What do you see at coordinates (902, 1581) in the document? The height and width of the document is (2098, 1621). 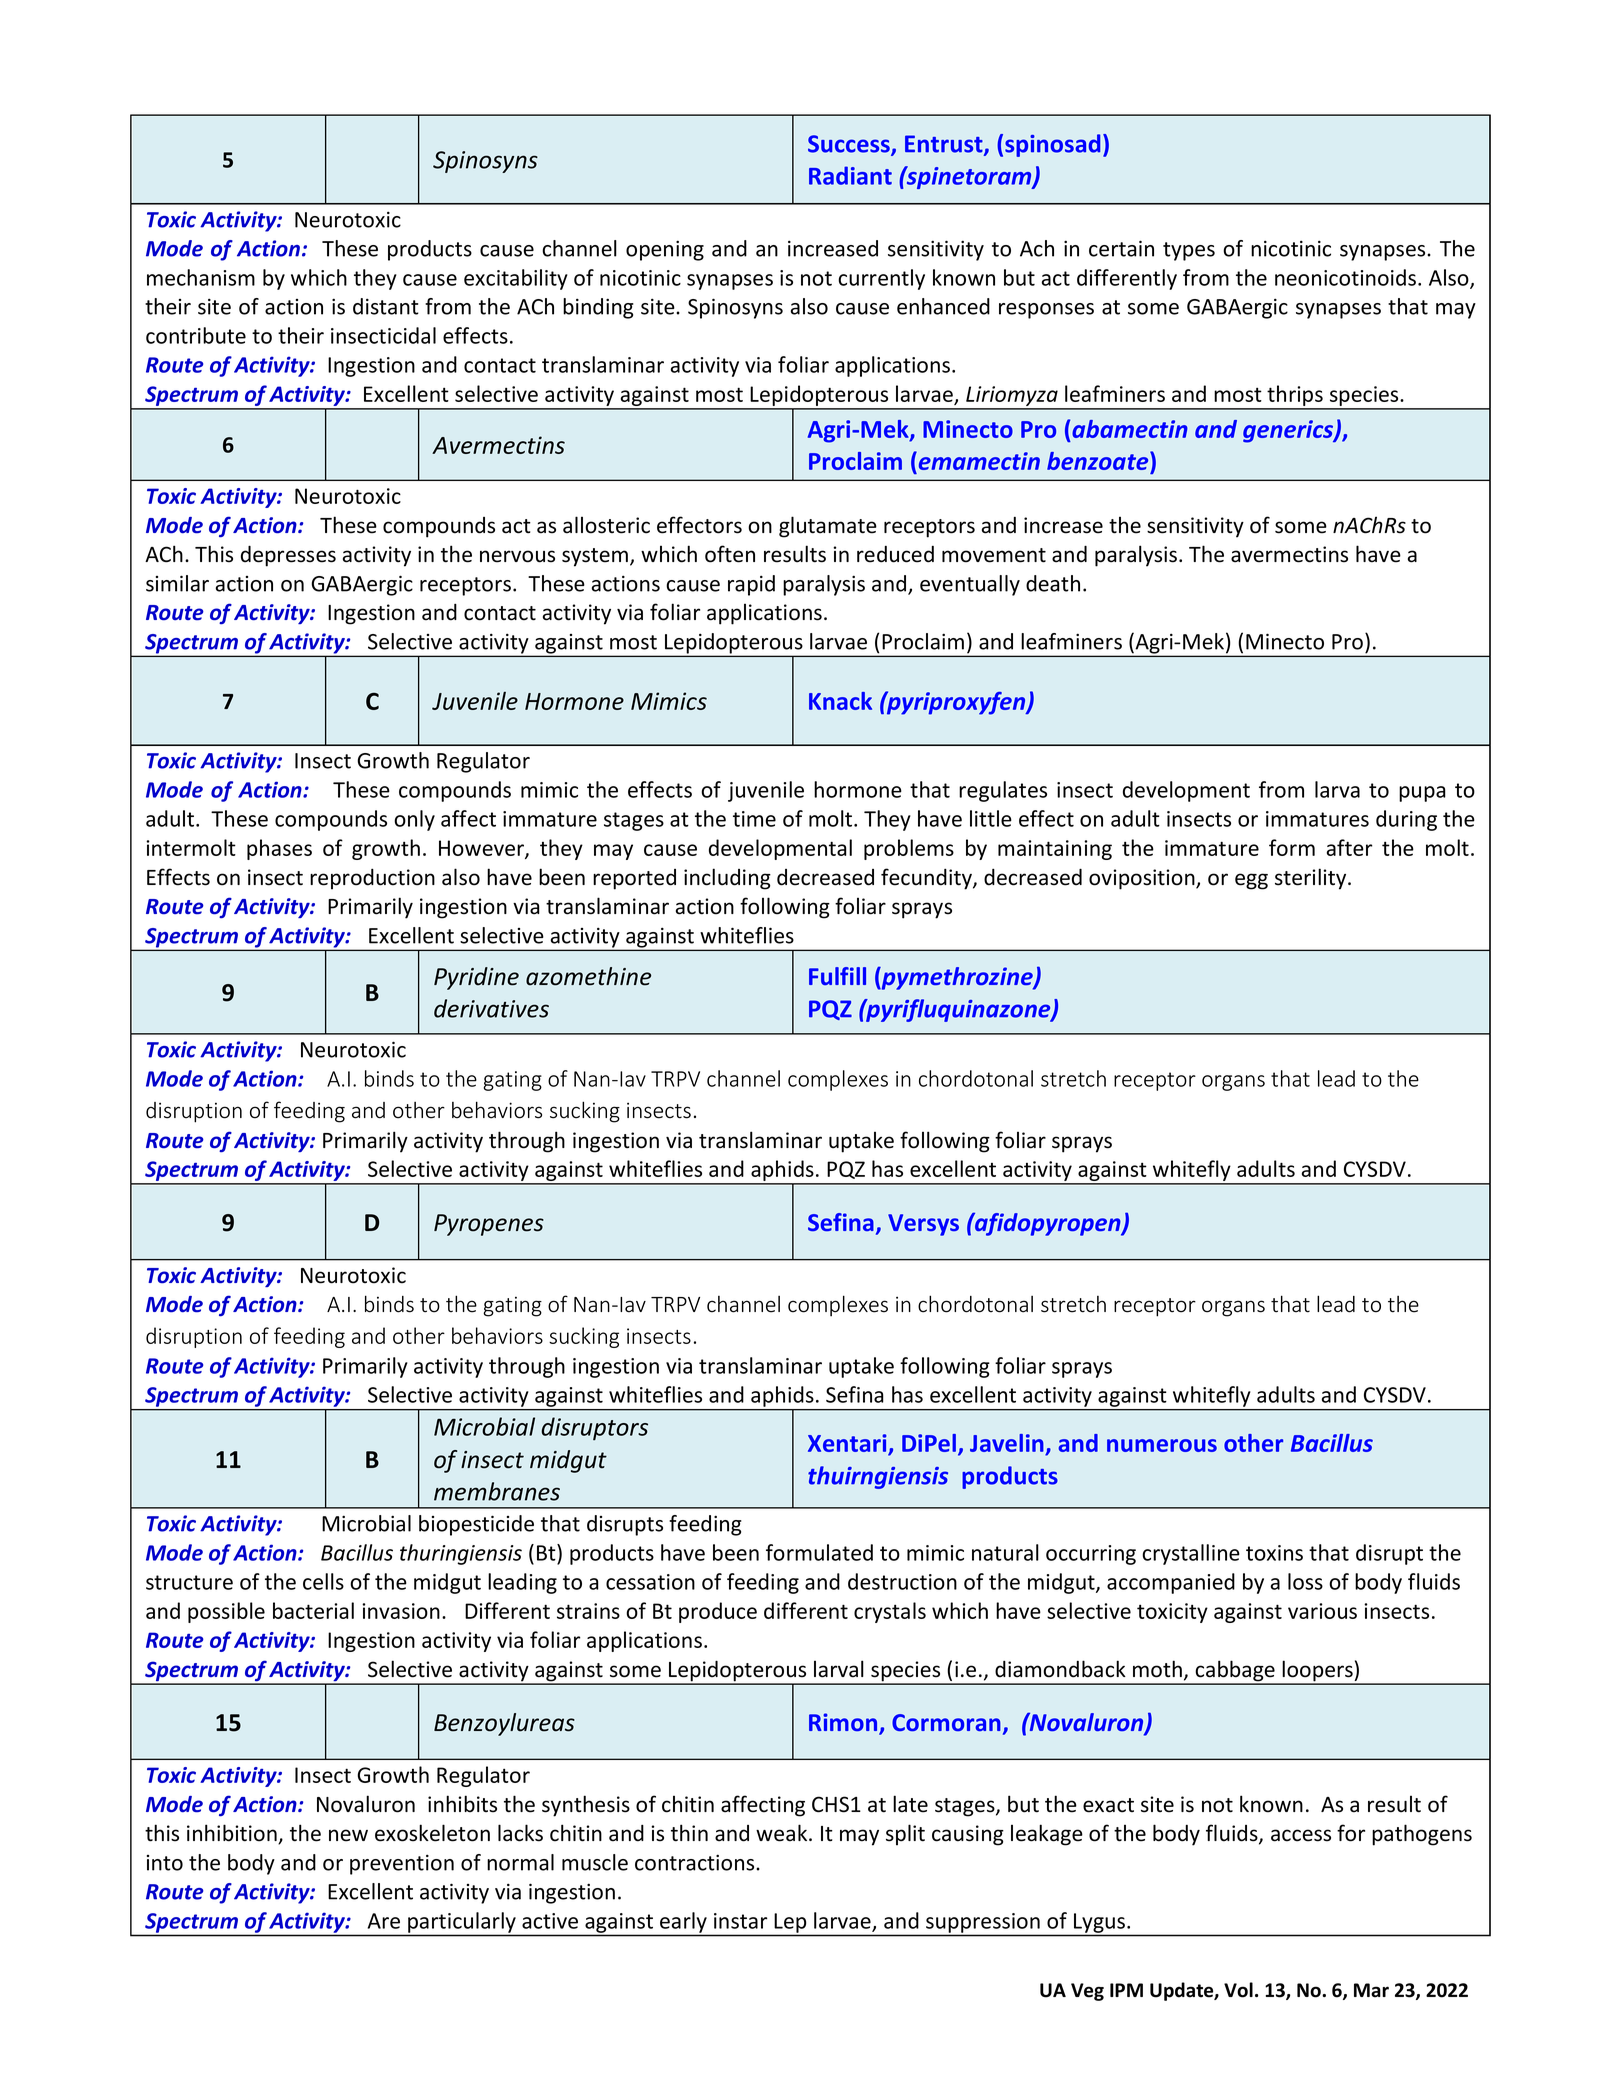 I see `destruction` at bounding box center [902, 1581].
